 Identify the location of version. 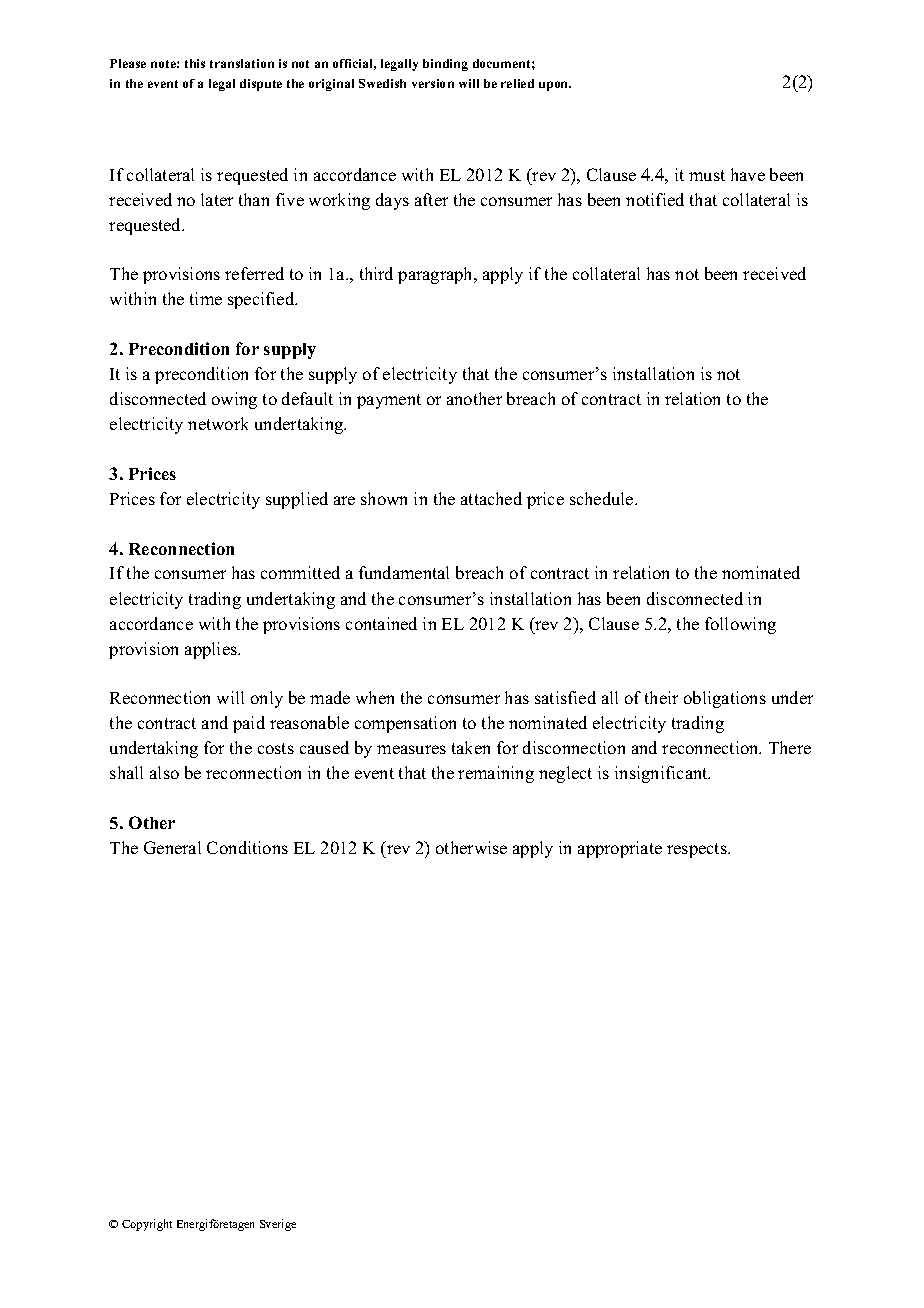
(433, 83).
